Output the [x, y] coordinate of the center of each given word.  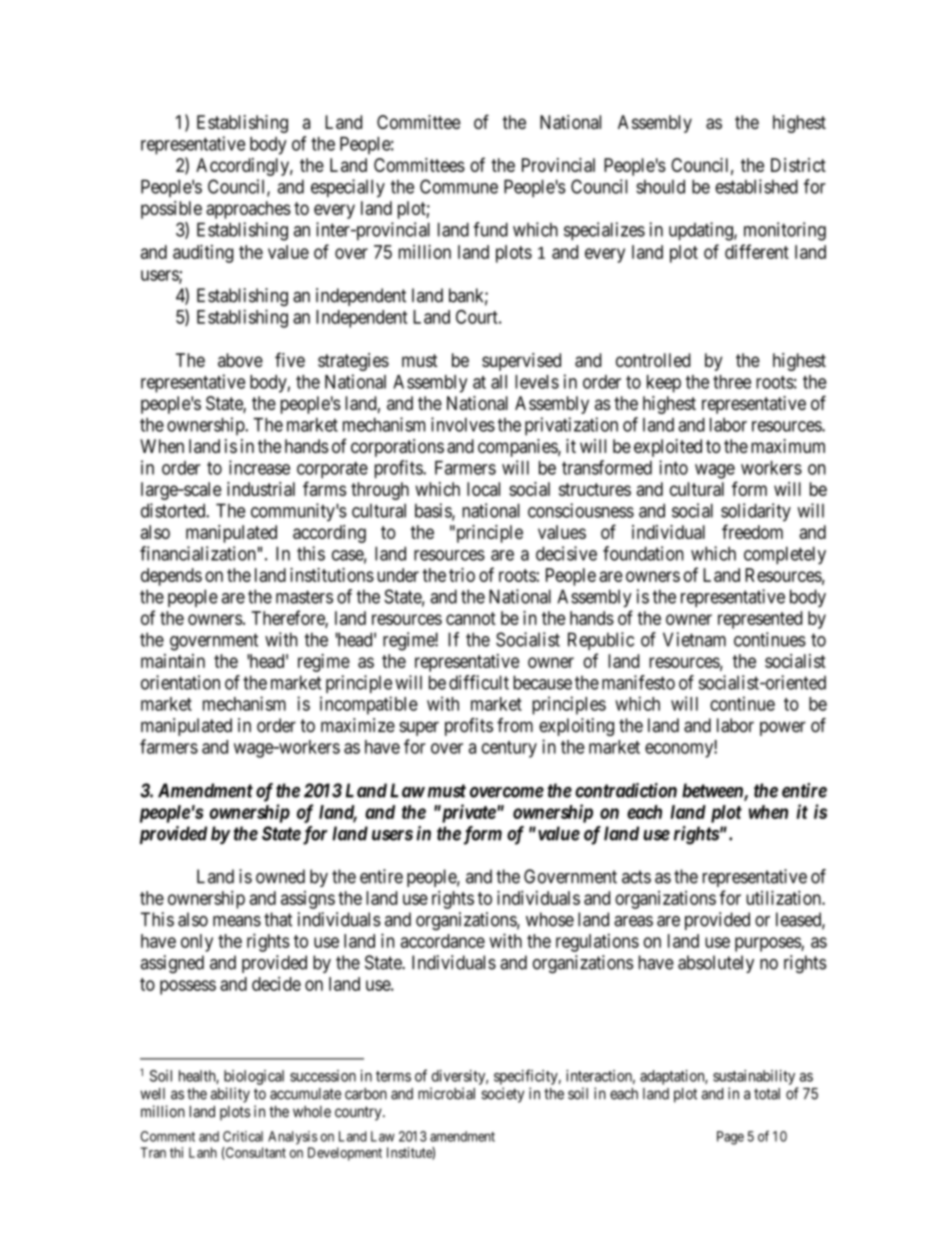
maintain [173, 661]
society [502, 1095]
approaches [248, 210]
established [756, 186]
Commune [459, 186]
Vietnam [694, 639]
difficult [479, 682]
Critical [243, 1136]
